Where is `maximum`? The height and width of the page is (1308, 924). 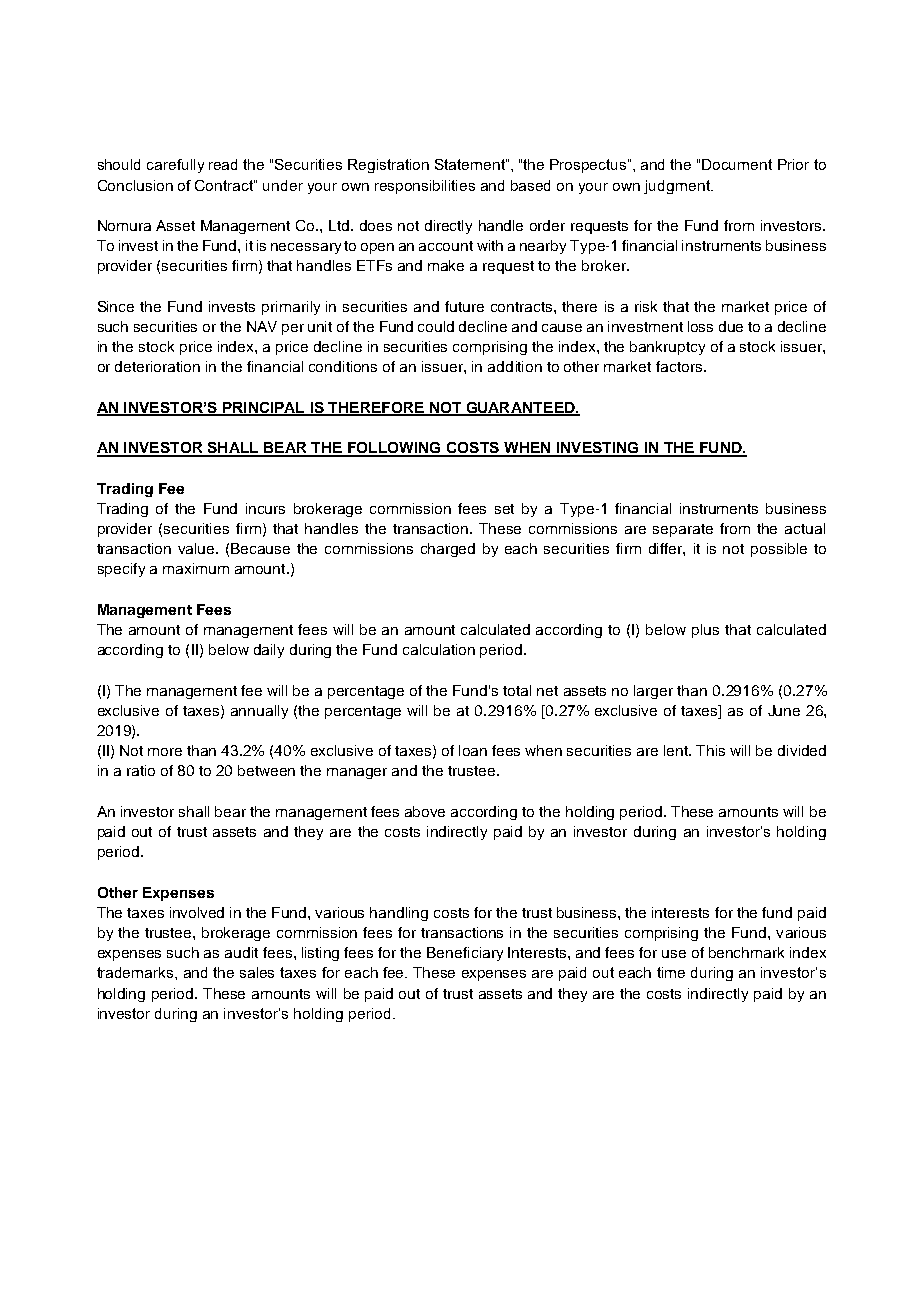 maximum is located at coordinates (196, 568).
